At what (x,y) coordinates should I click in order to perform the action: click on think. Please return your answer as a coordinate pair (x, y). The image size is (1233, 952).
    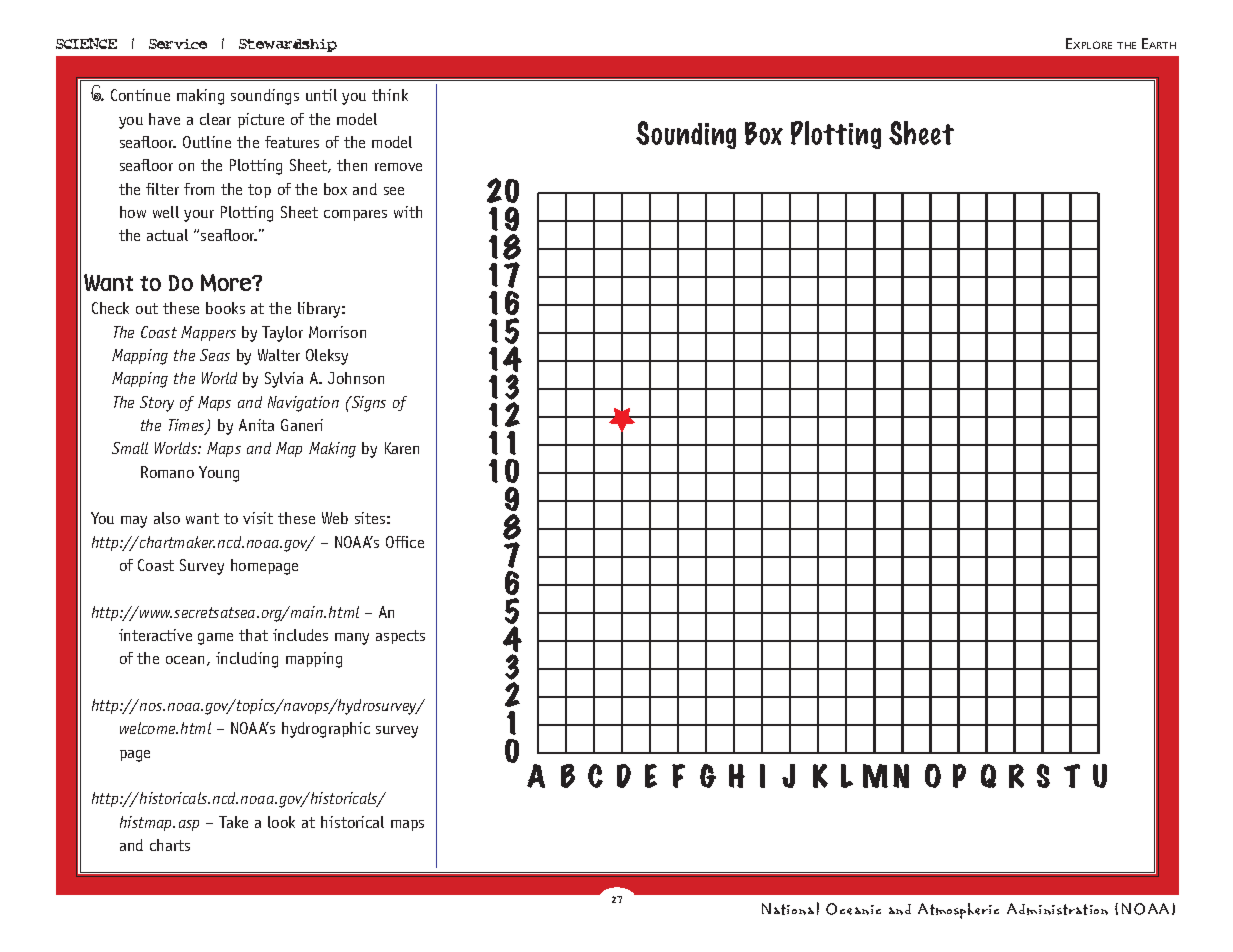
    Looking at the image, I should click on (390, 95).
